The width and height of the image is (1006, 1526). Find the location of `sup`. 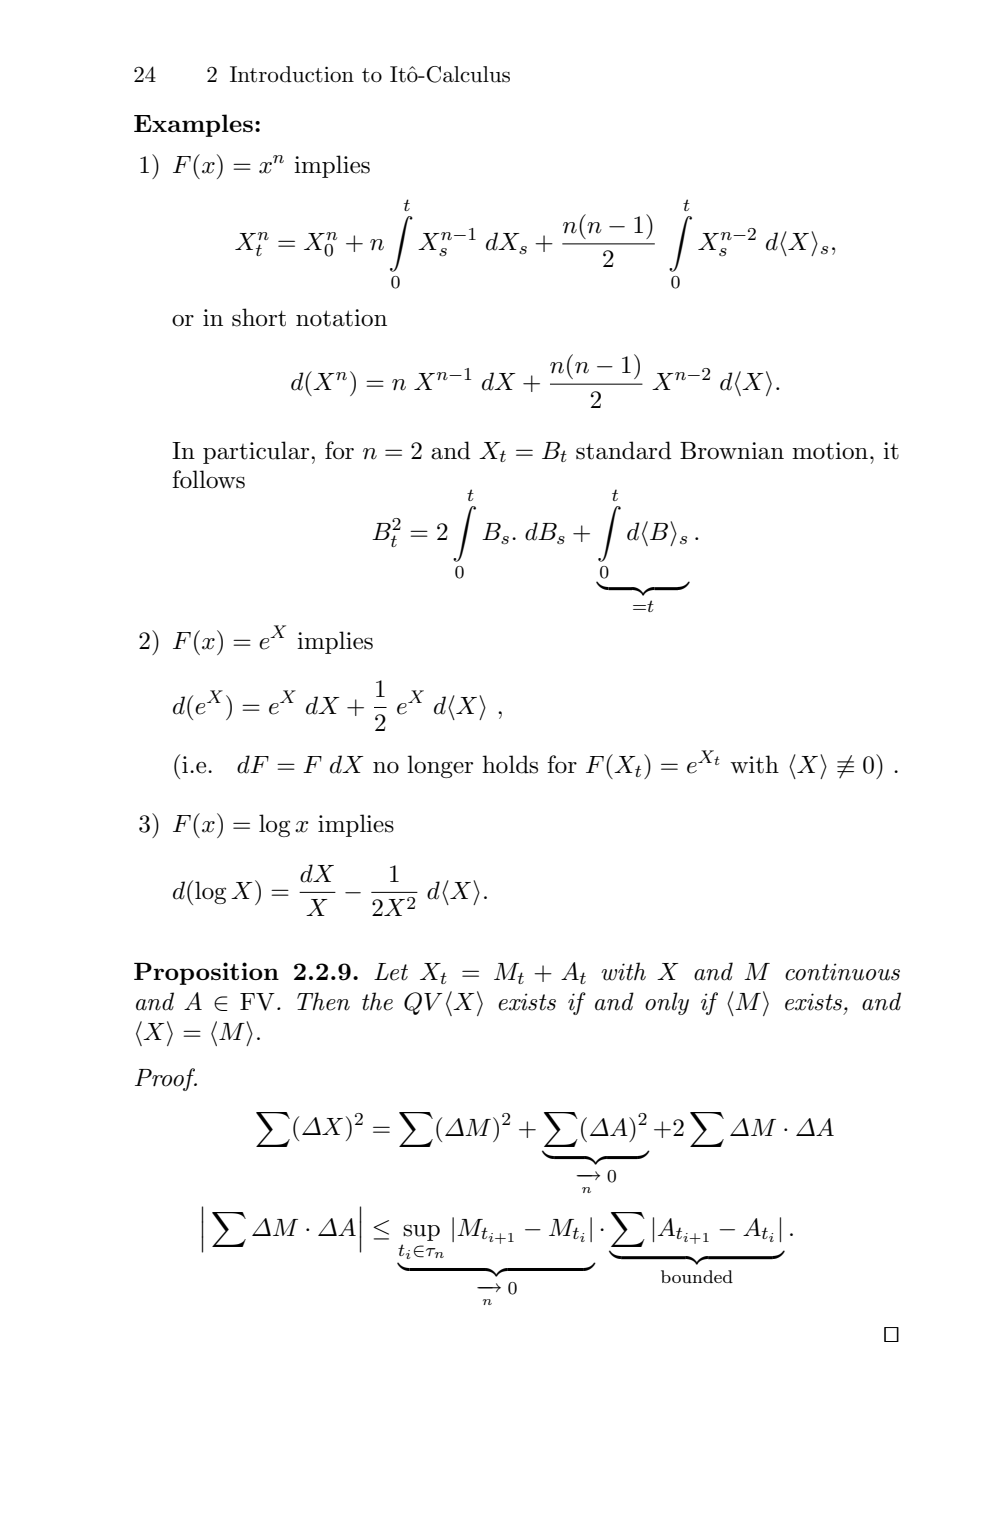

sup is located at coordinates (421, 1232).
